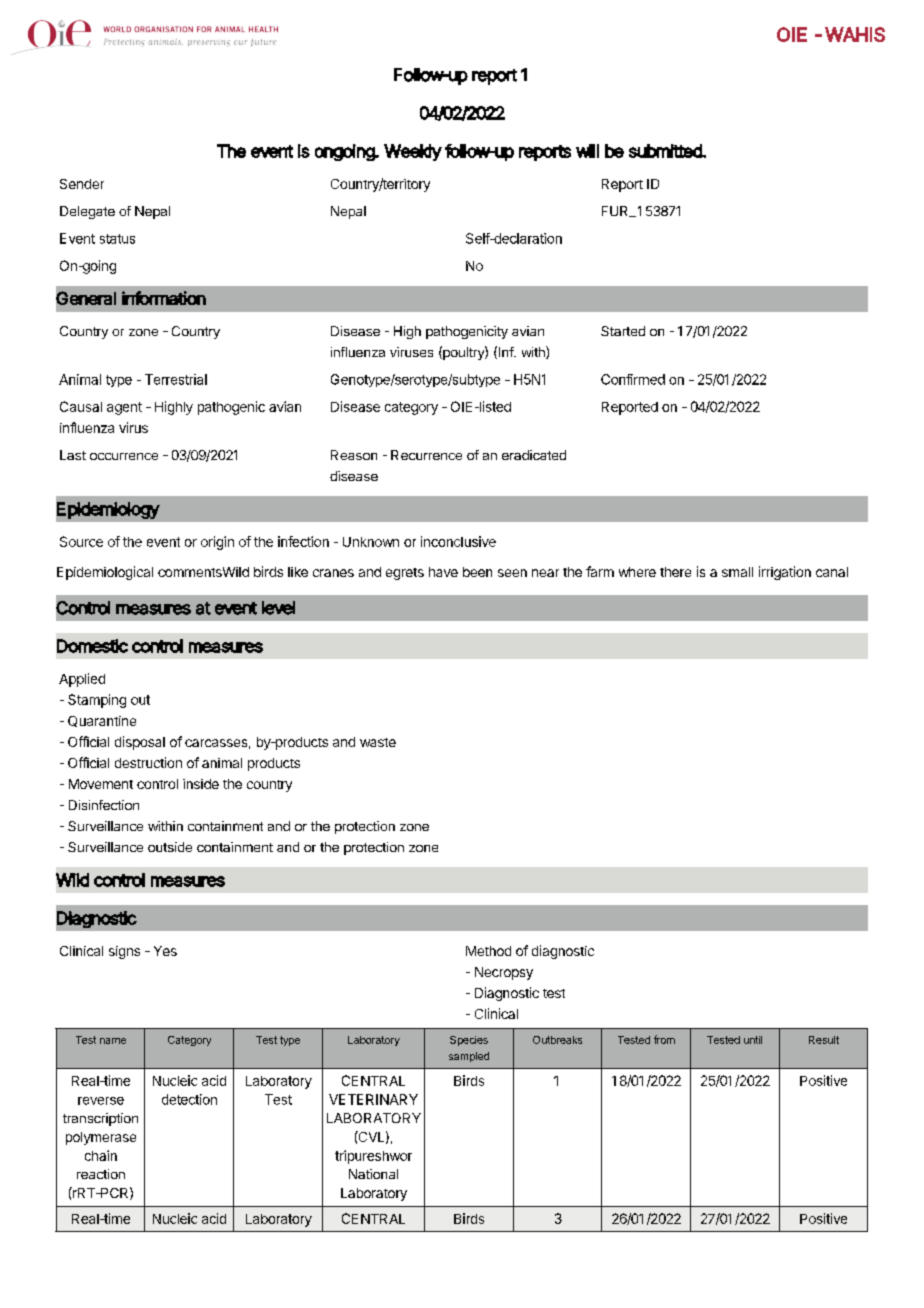  I want to click on Yes, so click(165, 951).
